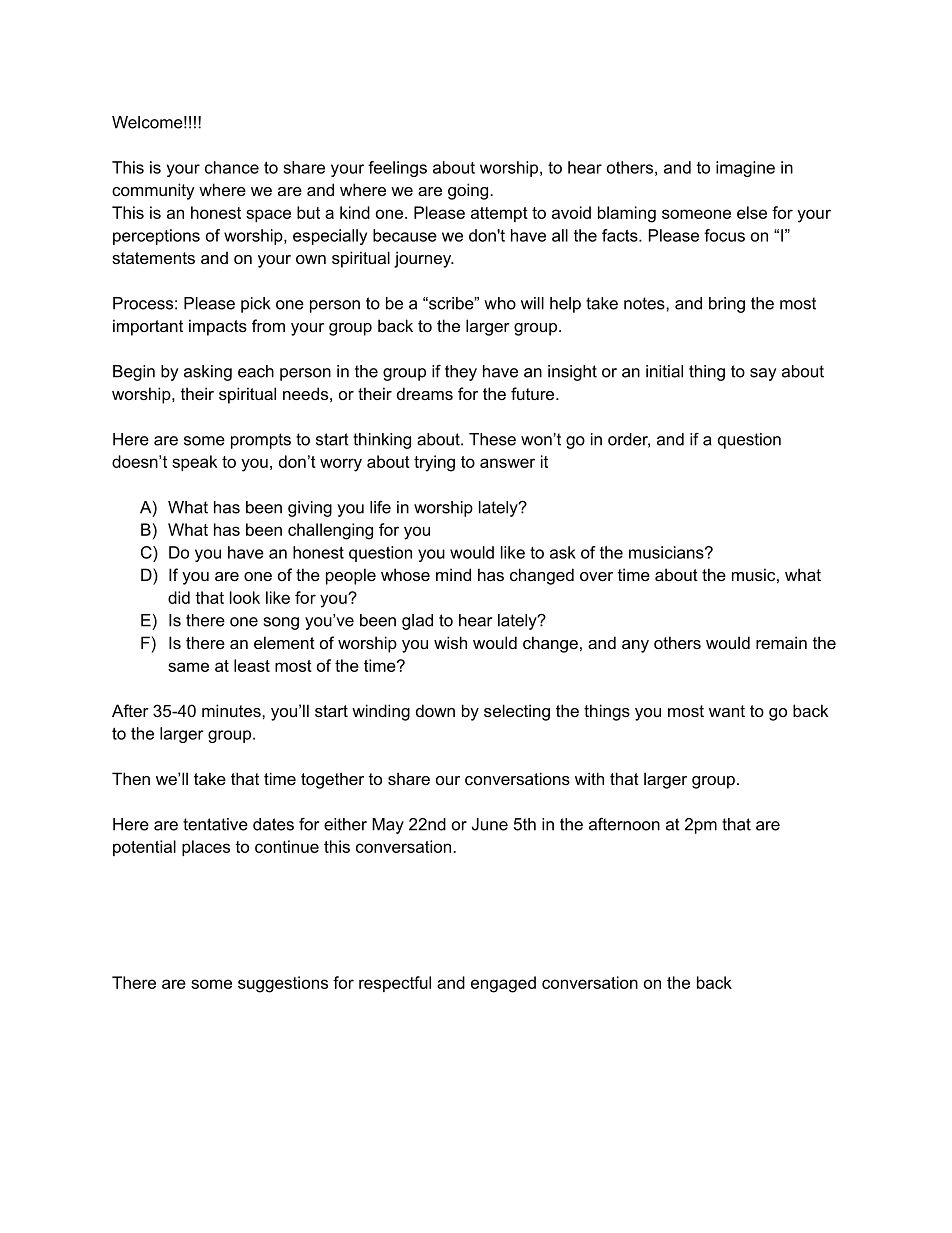 The width and height of the page is (952, 1233). What do you see at coordinates (596, 576) in the page?
I see `over` at bounding box center [596, 576].
